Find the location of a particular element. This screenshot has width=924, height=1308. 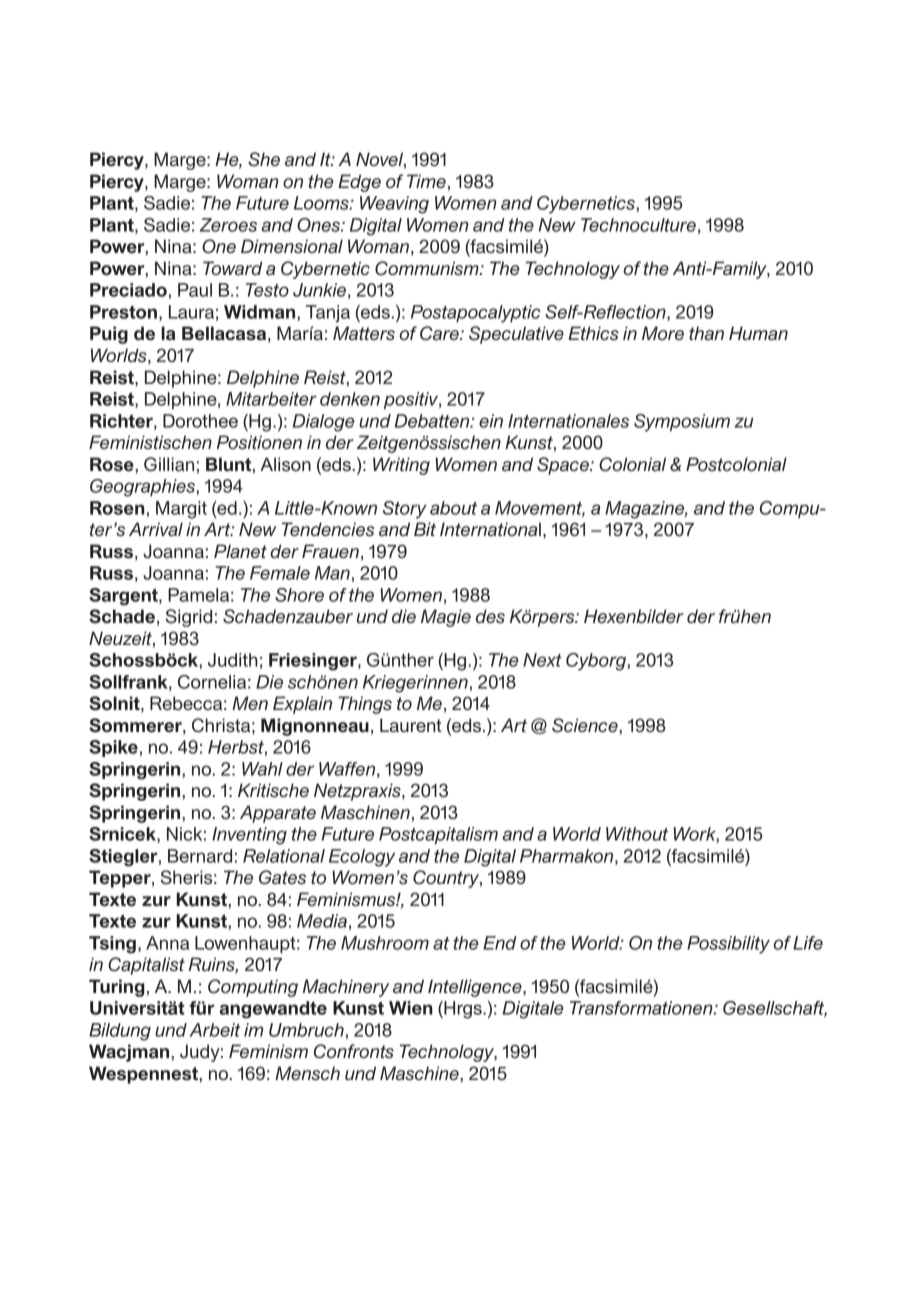

des is located at coordinates (490, 616).
